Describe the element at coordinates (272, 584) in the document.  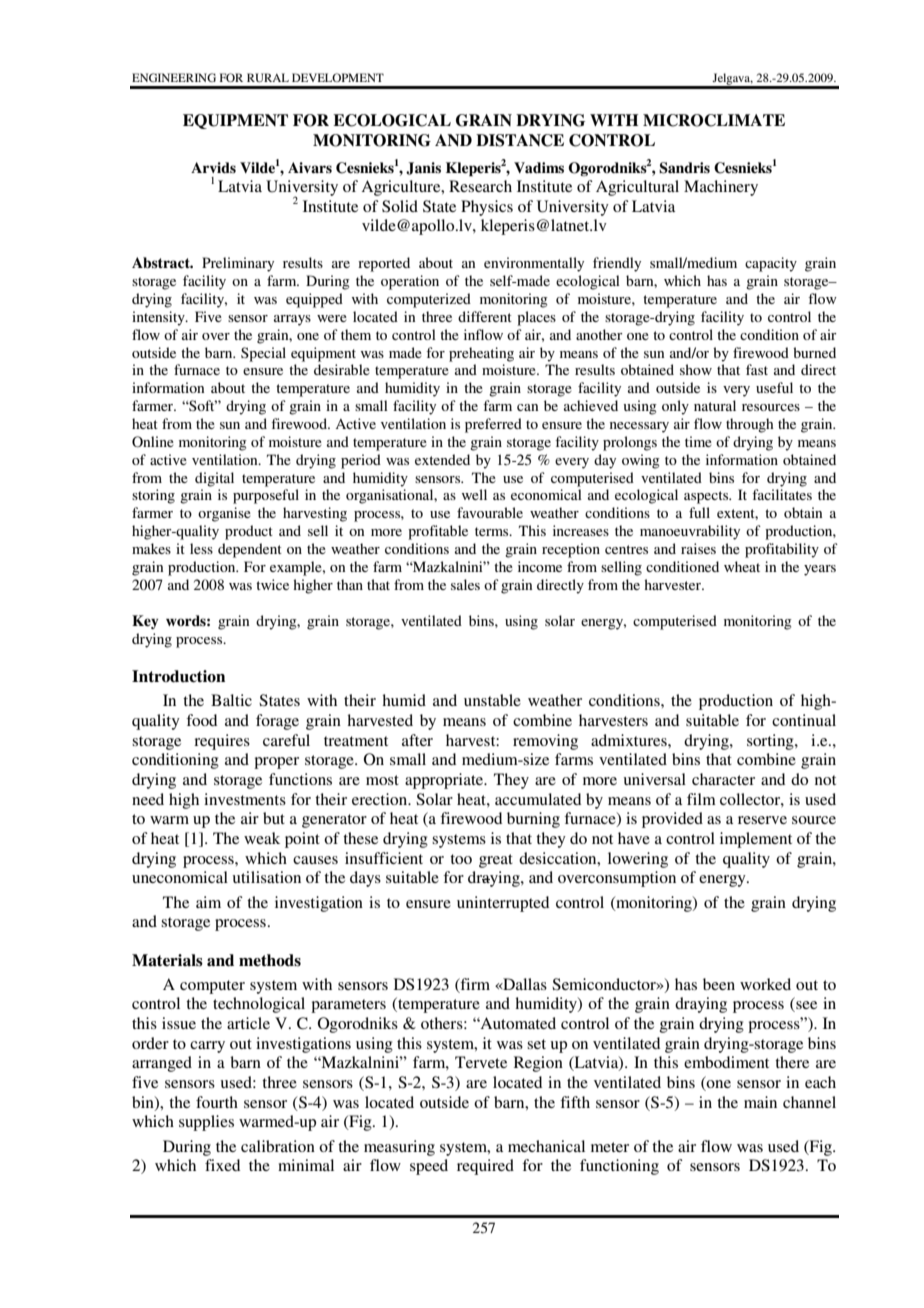
I see `twice` at that location.
